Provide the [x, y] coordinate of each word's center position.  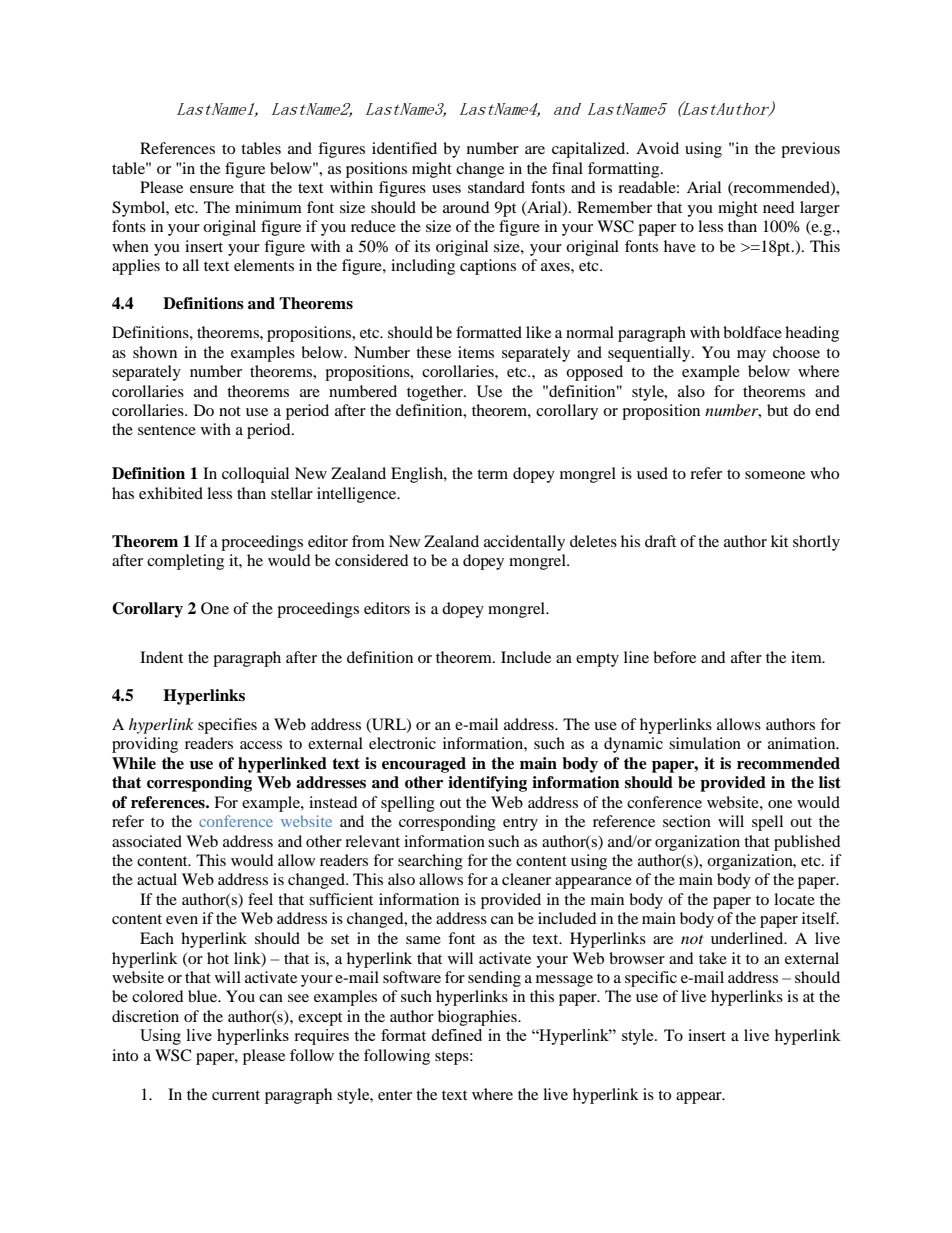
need [779, 207]
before [674, 657]
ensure [212, 189]
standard [496, 187]
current [236, 1095]
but [777, 410]
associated [147, 841]
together [436, 393]
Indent [161, 657]
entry [520, 824]
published [807, 843]
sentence [167, 430]
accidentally [524, 543]
